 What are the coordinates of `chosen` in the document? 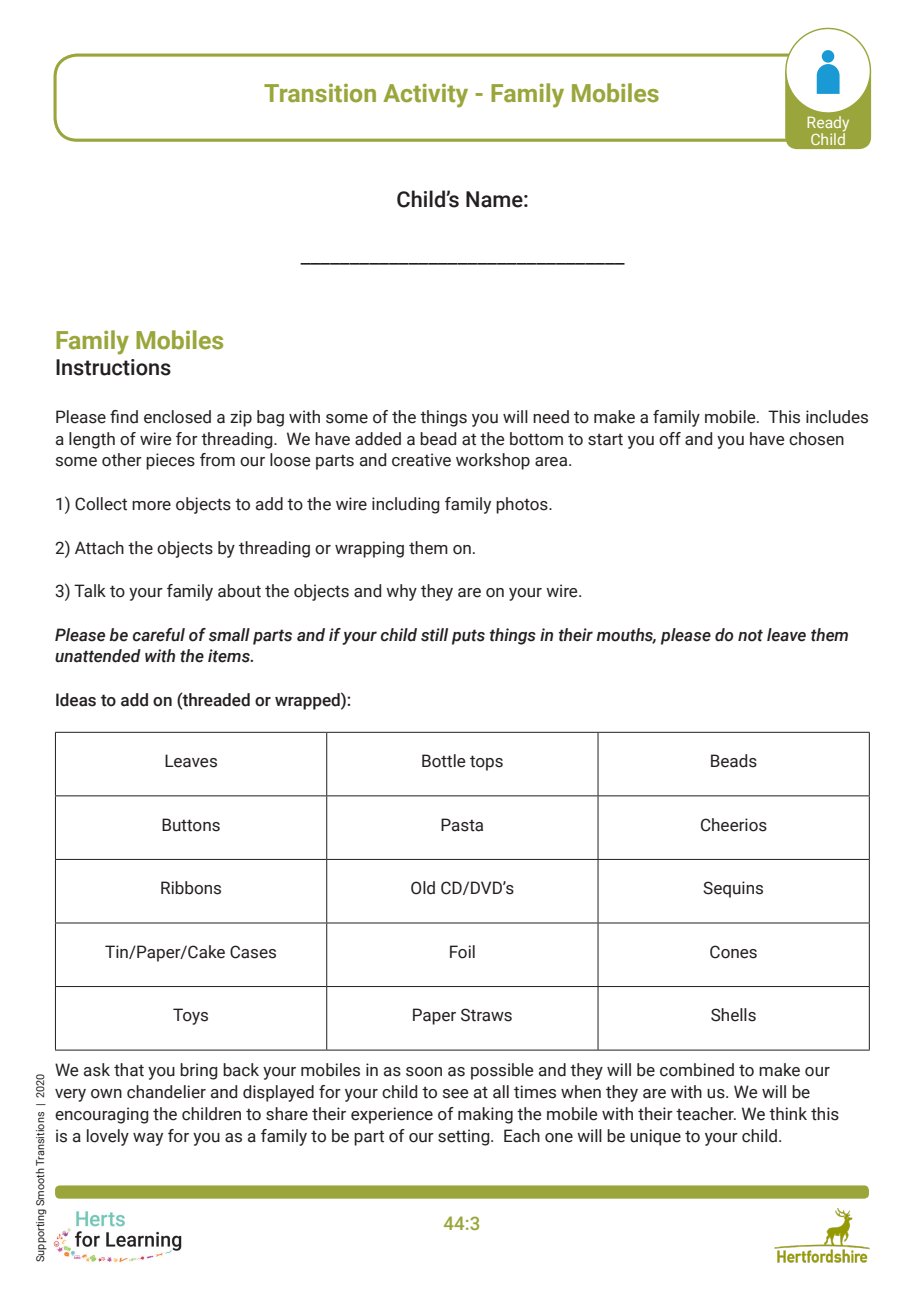 It's located at (816, 439).
